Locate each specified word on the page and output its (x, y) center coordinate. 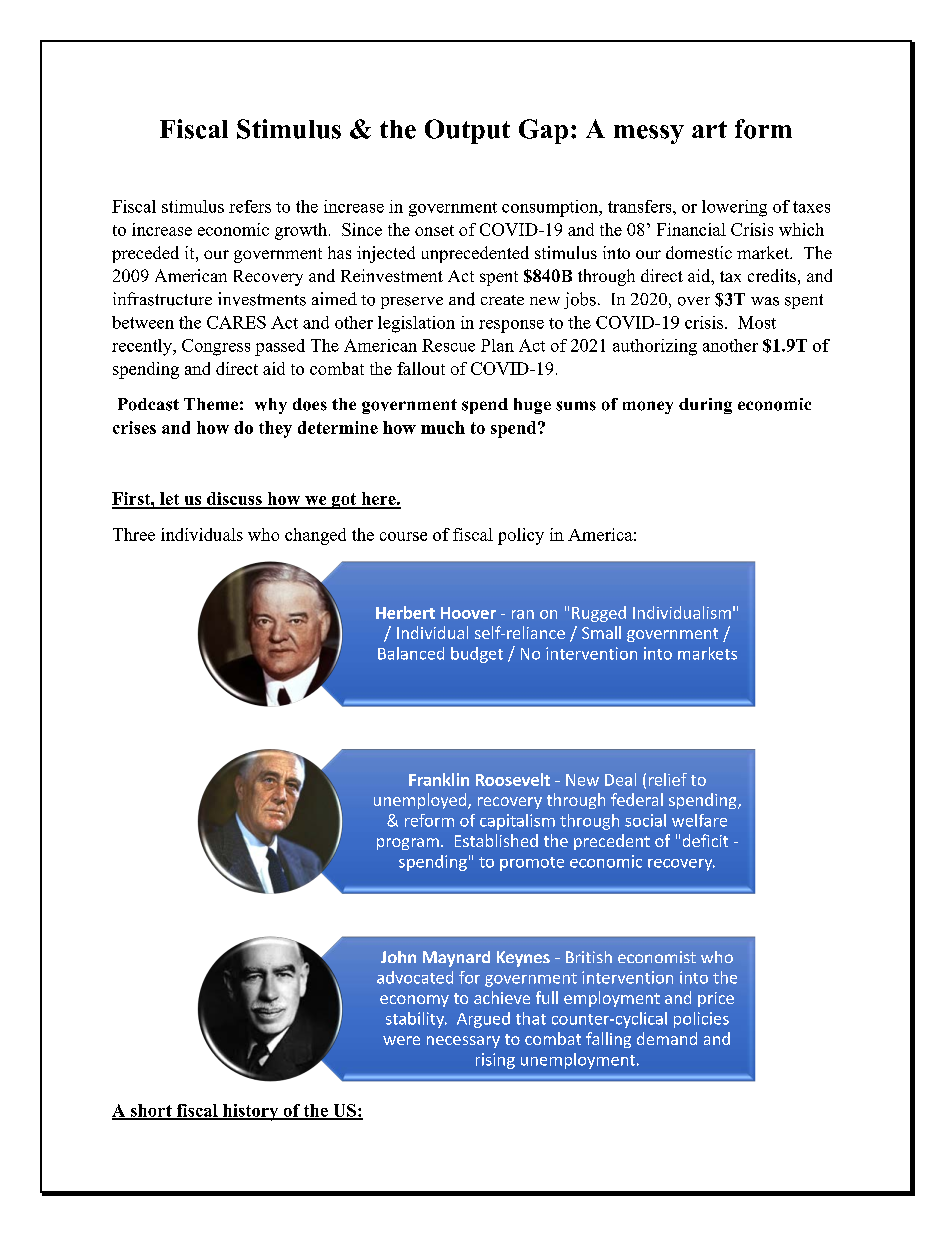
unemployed (421, 801)
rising (495, 1061)
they (275, 429)
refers (250, 206)
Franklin (439, 779)
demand (667, 1038)
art (709, 129)
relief (668, 779)
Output (467, 131)
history (251, 1112)
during (705, 406)
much (443, 427)
